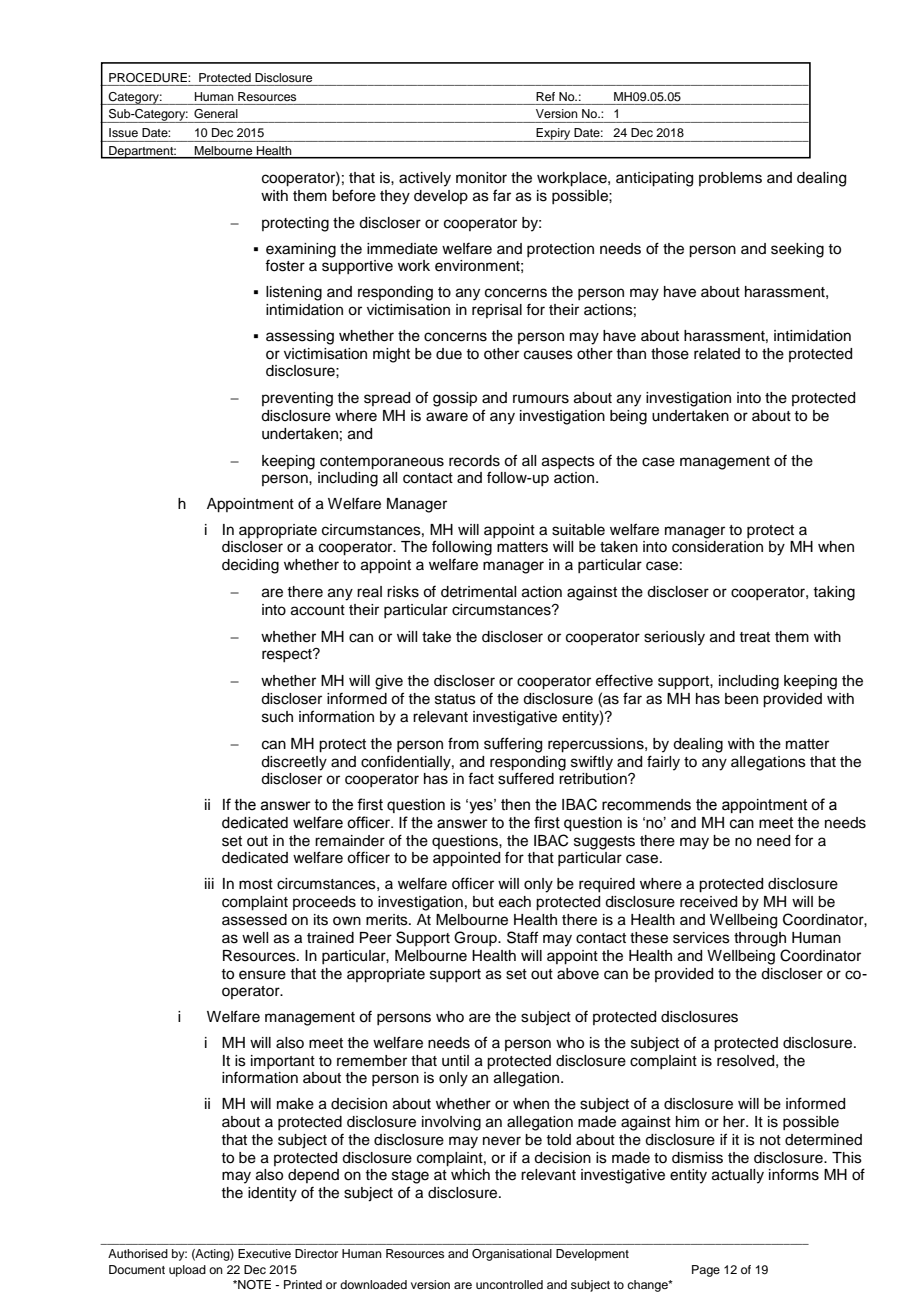 This screenshot has height=1308, width=924. Describe the element at coordinates (313, 1176) in the screenshot. I see `depend` at that location.
